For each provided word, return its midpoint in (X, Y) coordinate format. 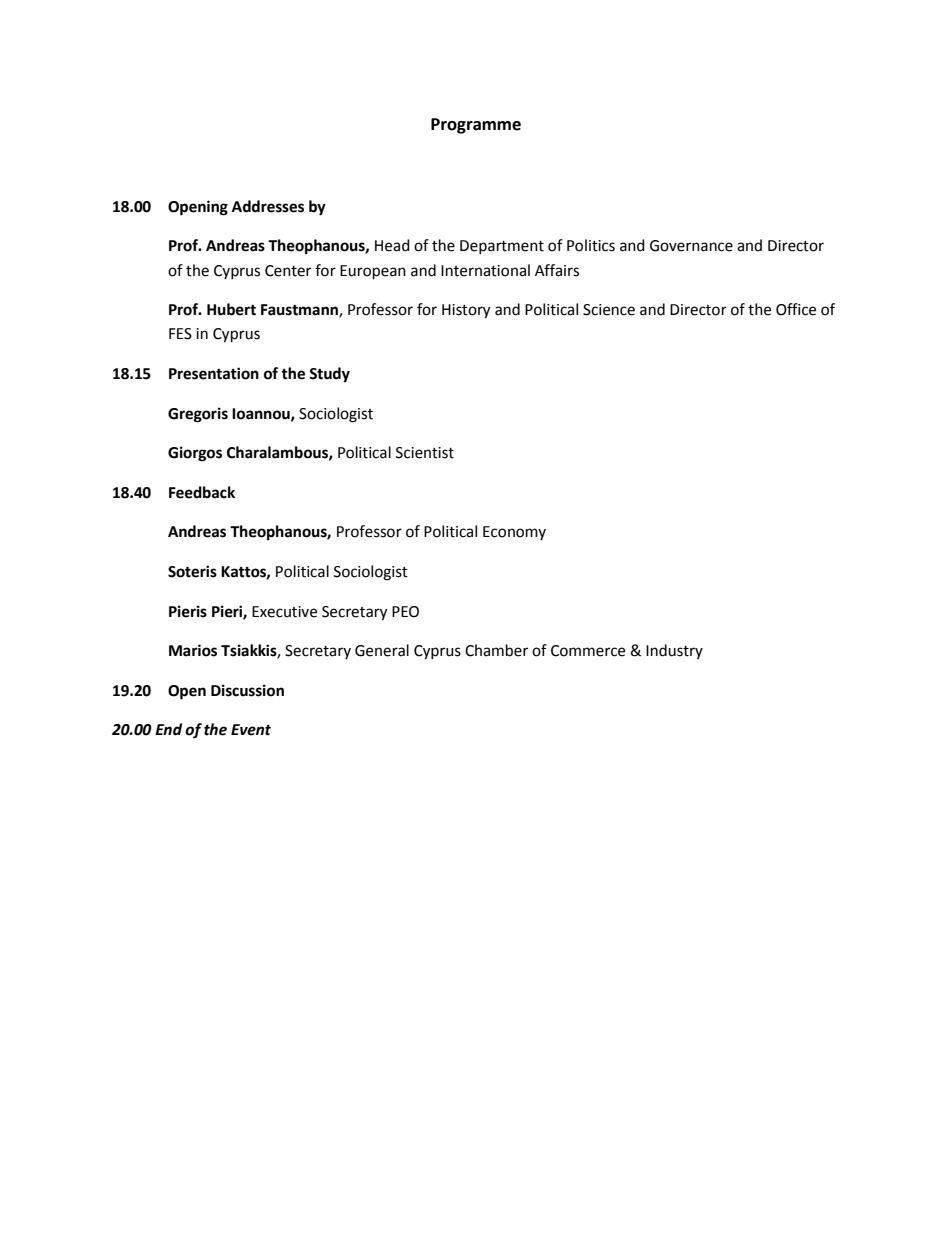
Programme (476, 126)
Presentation (214, 373)
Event (251, 730)
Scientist (425, 453)
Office (796, 309)
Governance (691, 246)
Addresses (268, 206)
